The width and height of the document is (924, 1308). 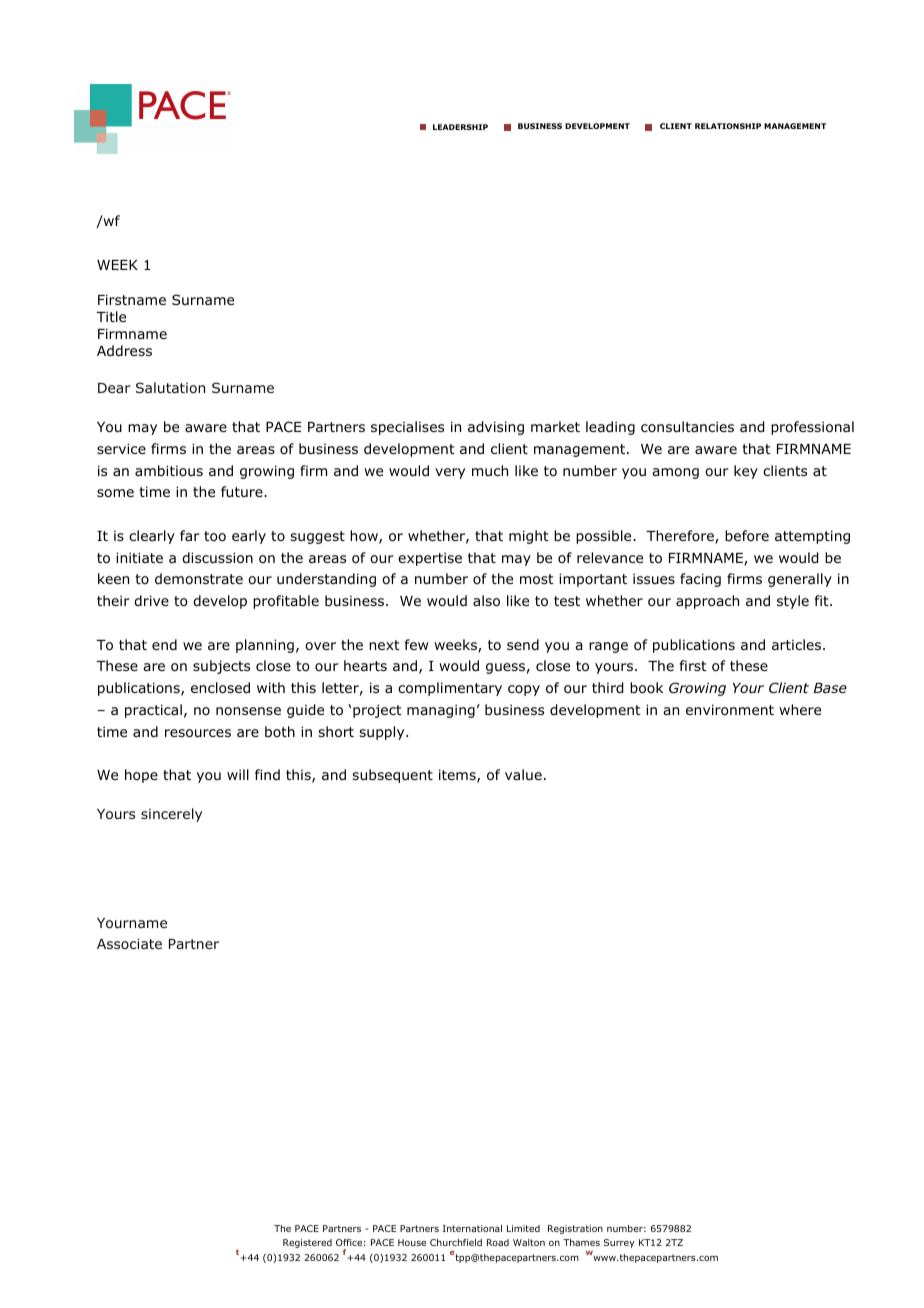 I want to click on subjects, so click(x=221, y=667).
